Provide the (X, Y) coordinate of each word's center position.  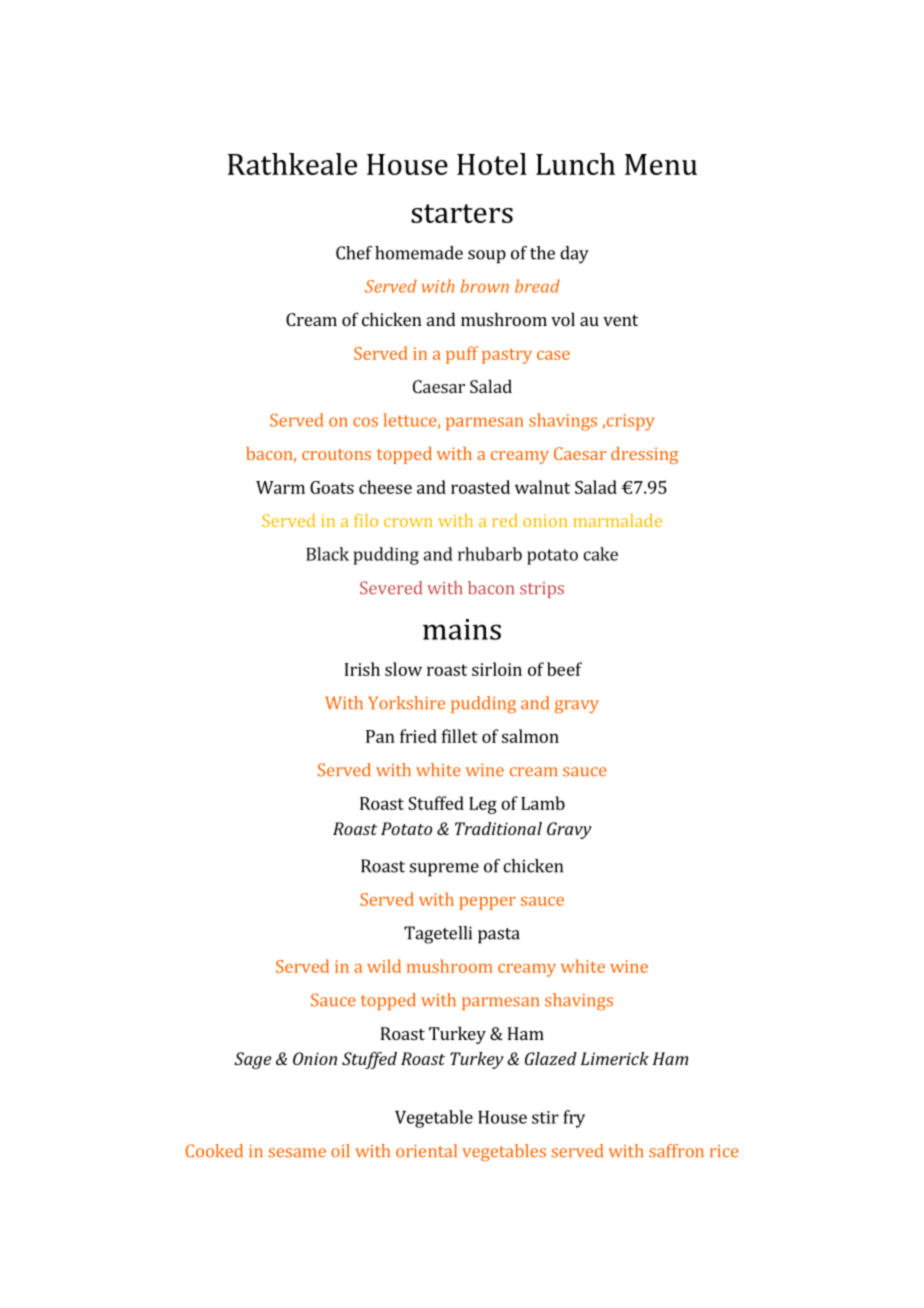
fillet (460, 736)
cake (600, 554)
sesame (297, 1153)
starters (462, 213)
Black (327, 554)
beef (564, 669)
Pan (380, 736)
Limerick (615, 1058)
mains (462, 629)
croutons (336, 454)
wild (384, 966)
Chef (354, 253)
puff (462, 355)
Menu (661, 164)
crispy (629, 422)
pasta (499, 936)
